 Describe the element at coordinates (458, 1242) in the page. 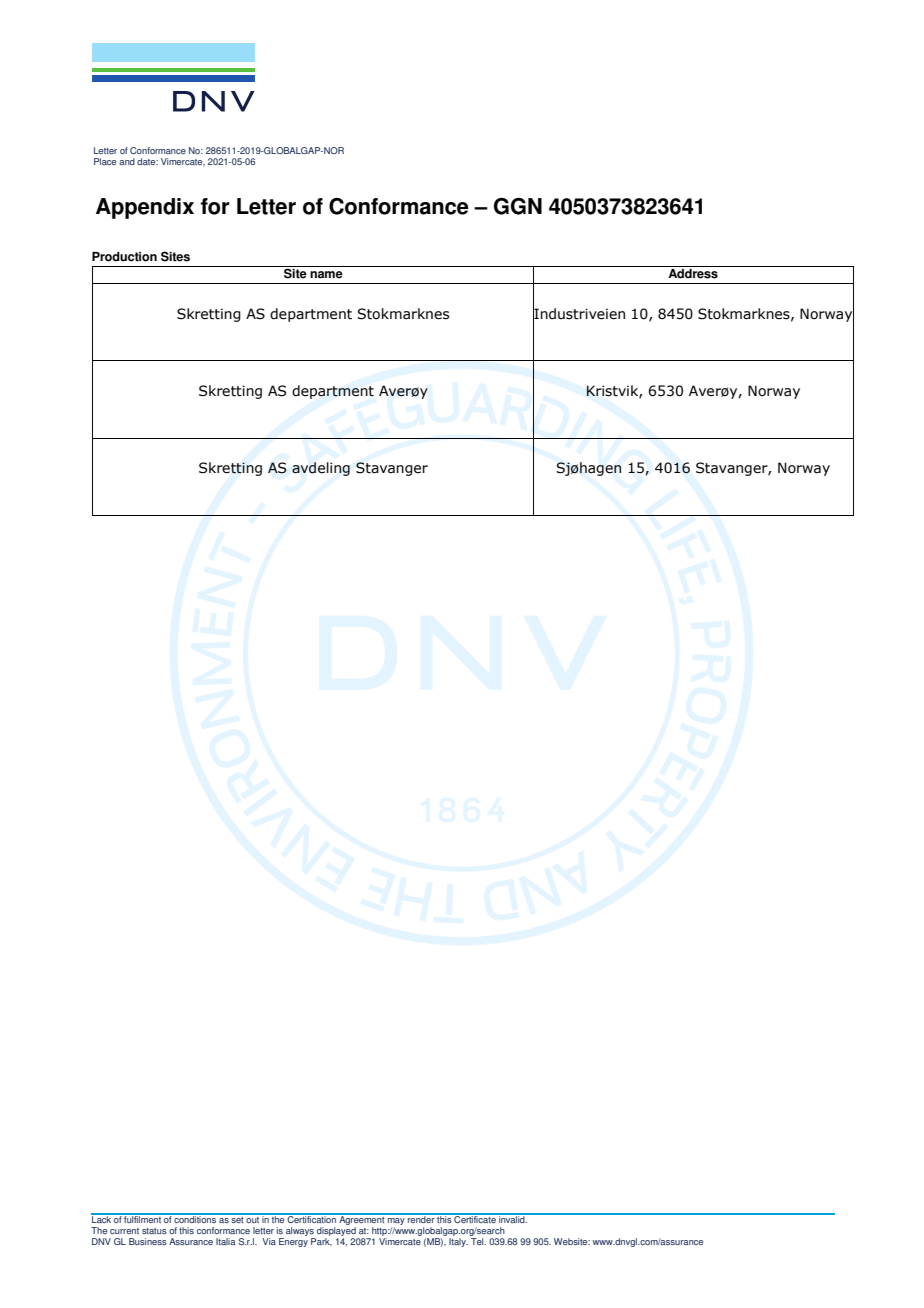

I see `Italy` at that location.
